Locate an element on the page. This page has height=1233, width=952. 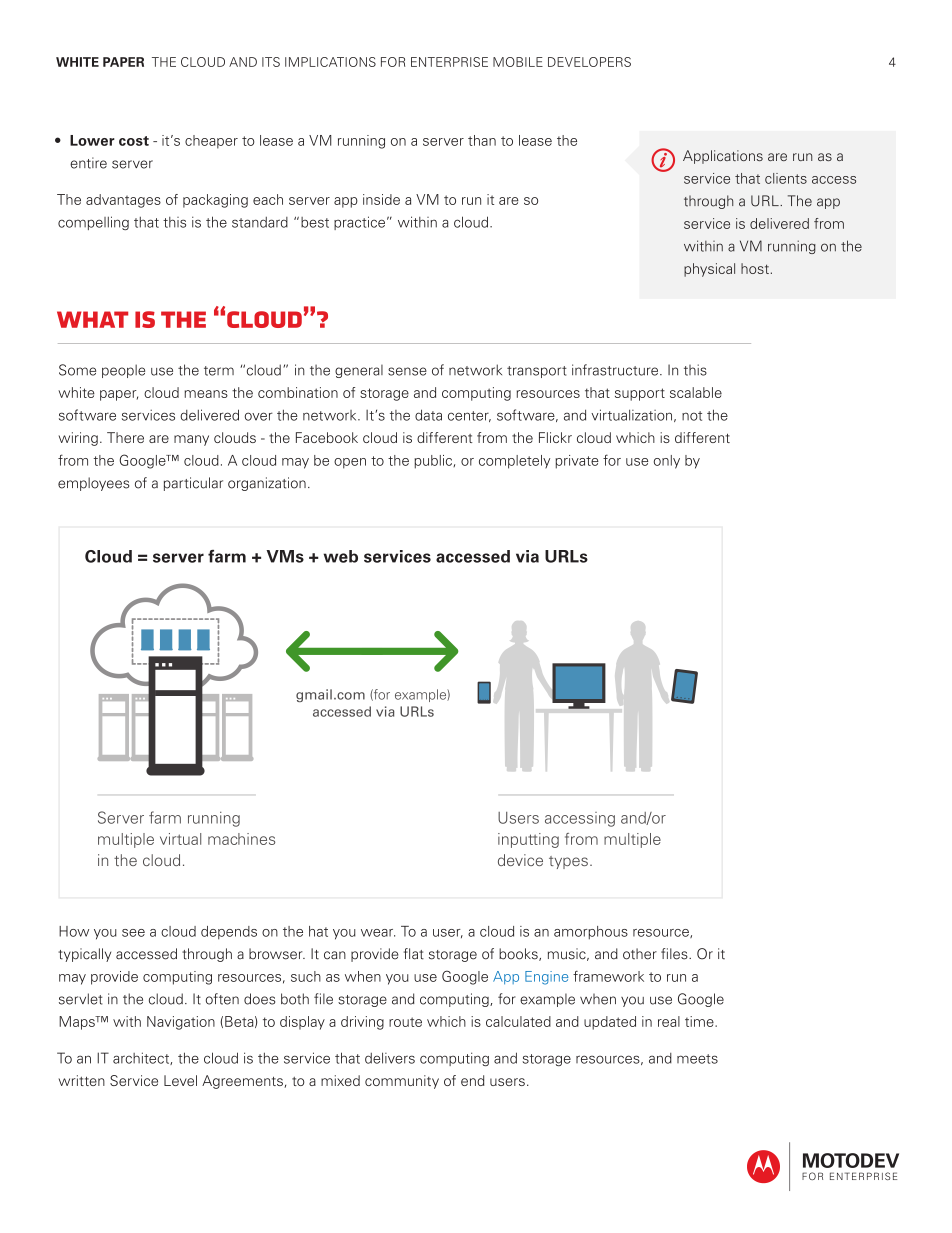
web is located at coordinates (340, 556).
